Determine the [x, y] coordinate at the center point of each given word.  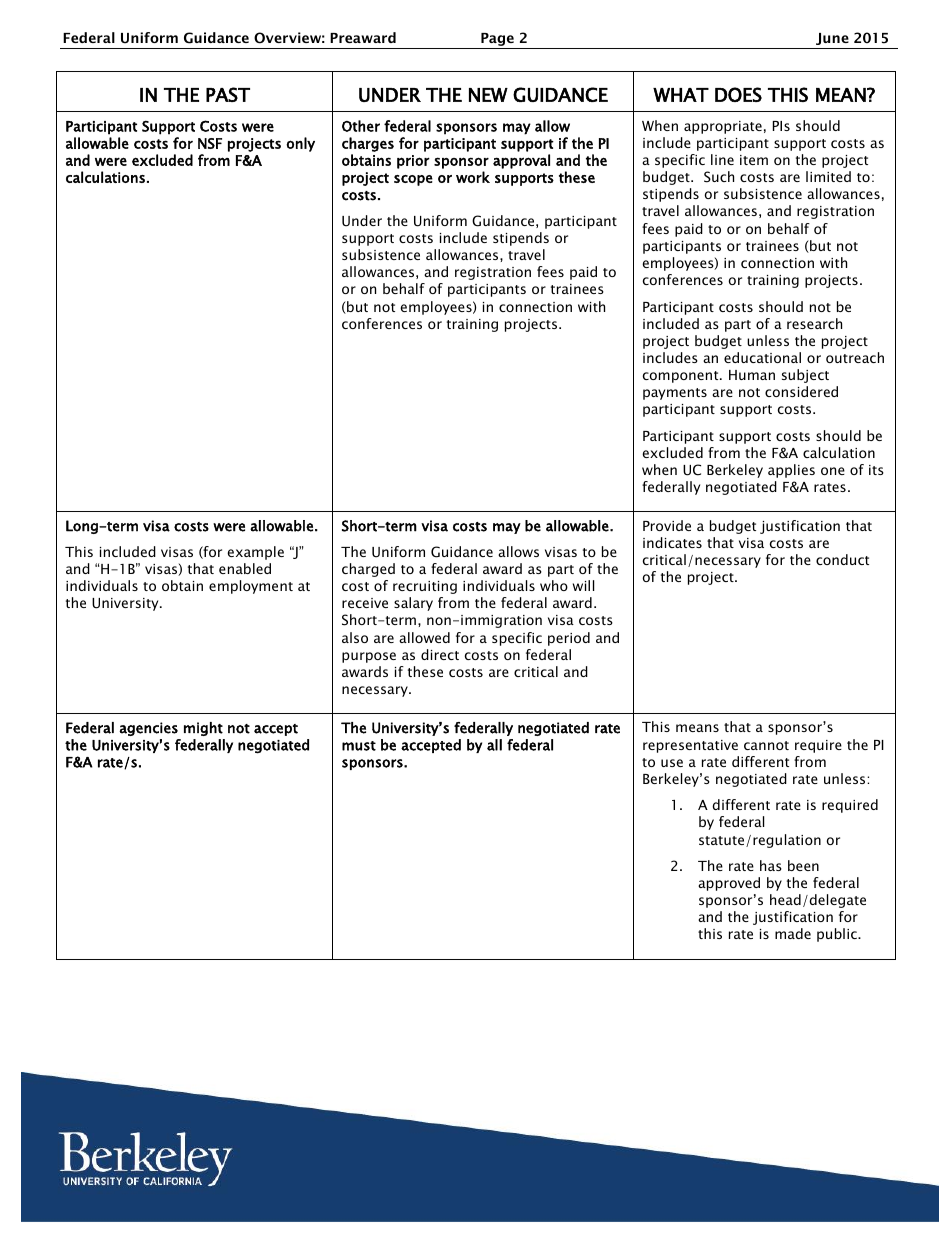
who [554, 585]
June [832, 39]
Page [497, 41]
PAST [228, 94]
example [255, 553]
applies [791, 471]
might [203, 729]
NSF [210, 143]
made [793, 933]
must [359, 746]
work [473, 177]
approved [729, 884]
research [814, 323]
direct [440, 654]
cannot [766, 745]
